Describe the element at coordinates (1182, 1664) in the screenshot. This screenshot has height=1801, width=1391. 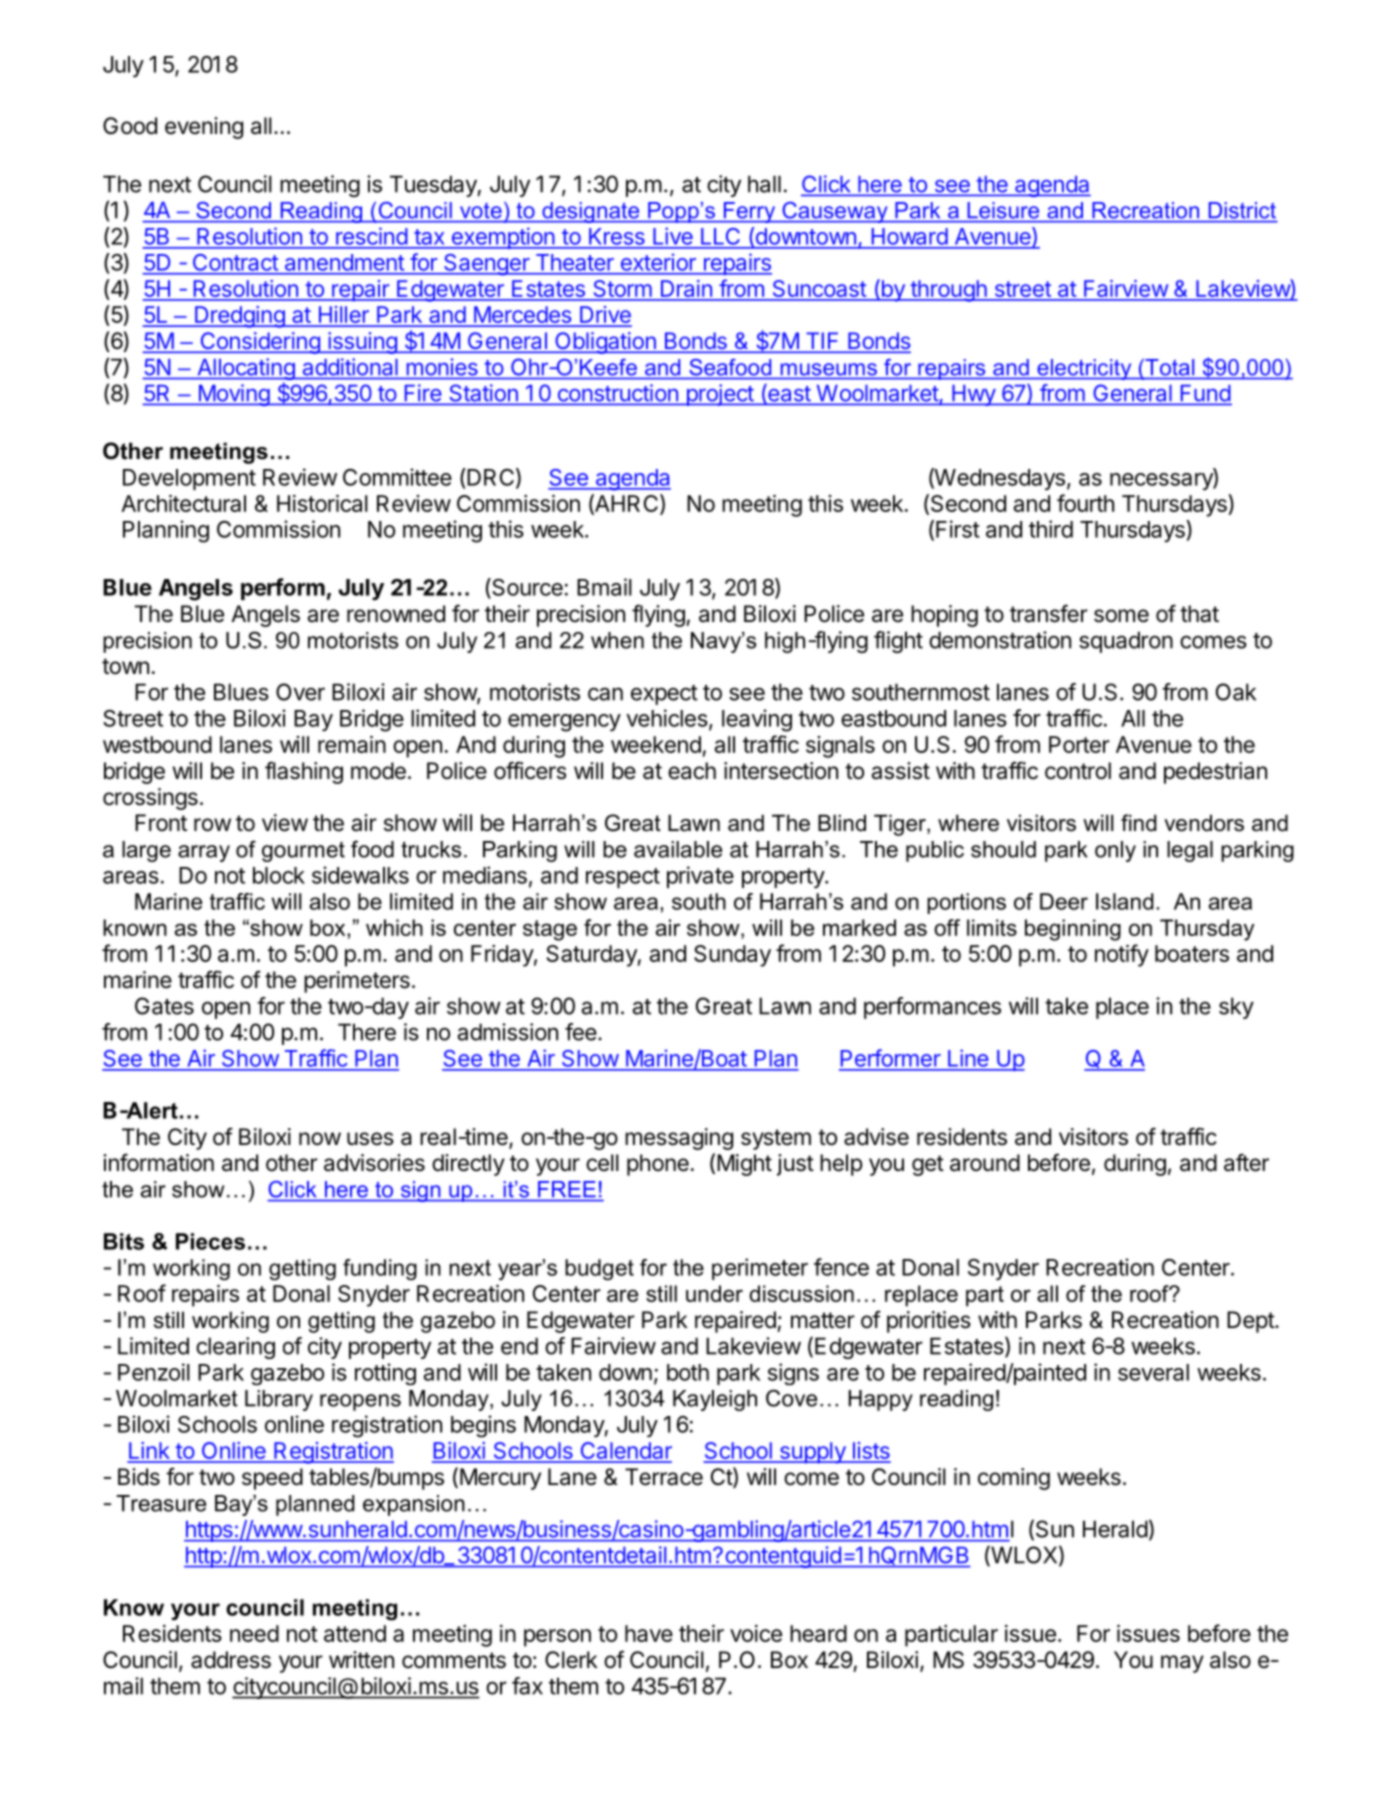
I see `may` at that location.
